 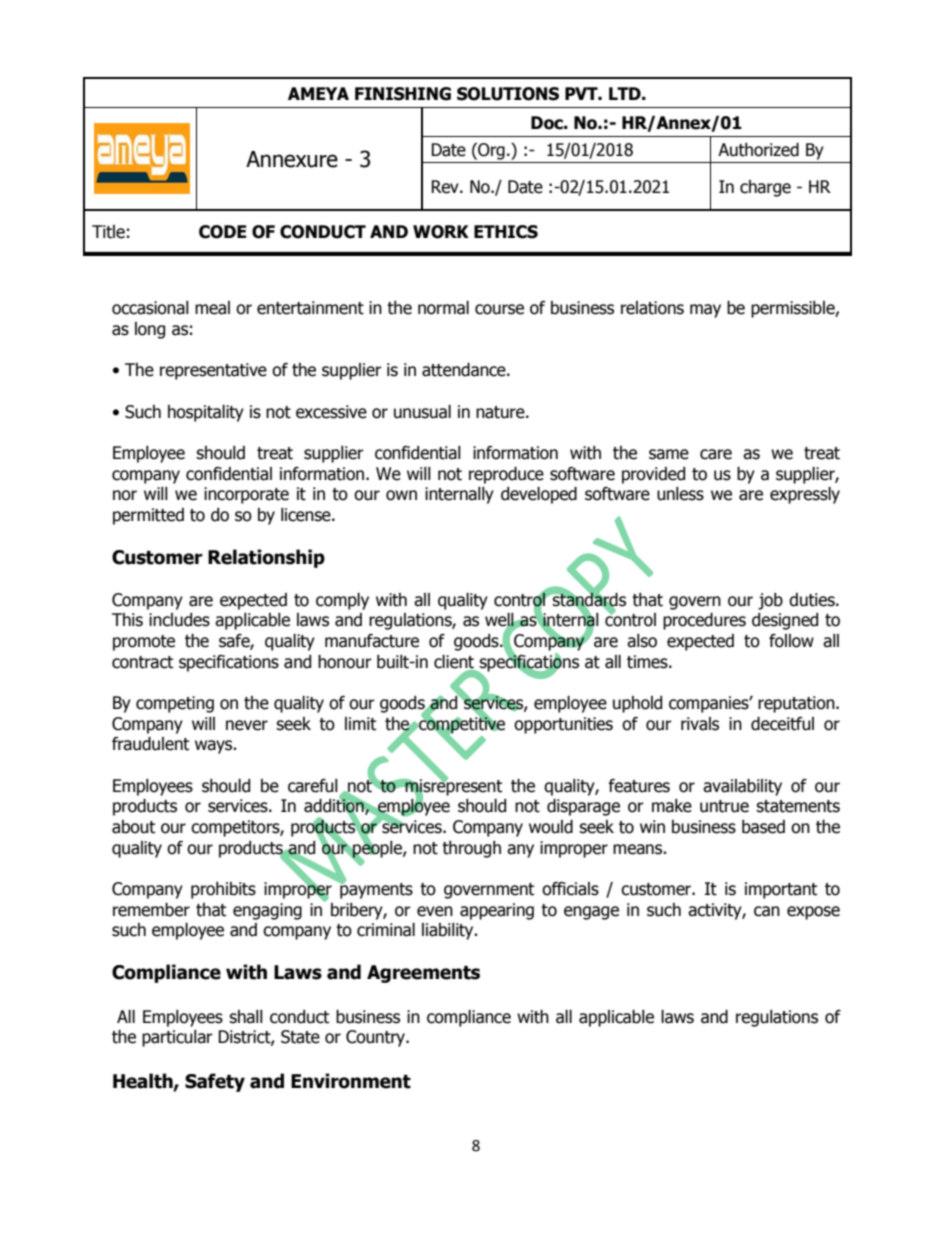 What do you see at coordinates (360, 724) in the screenshot?
I see `limit` at bounding box center [360, 724].
